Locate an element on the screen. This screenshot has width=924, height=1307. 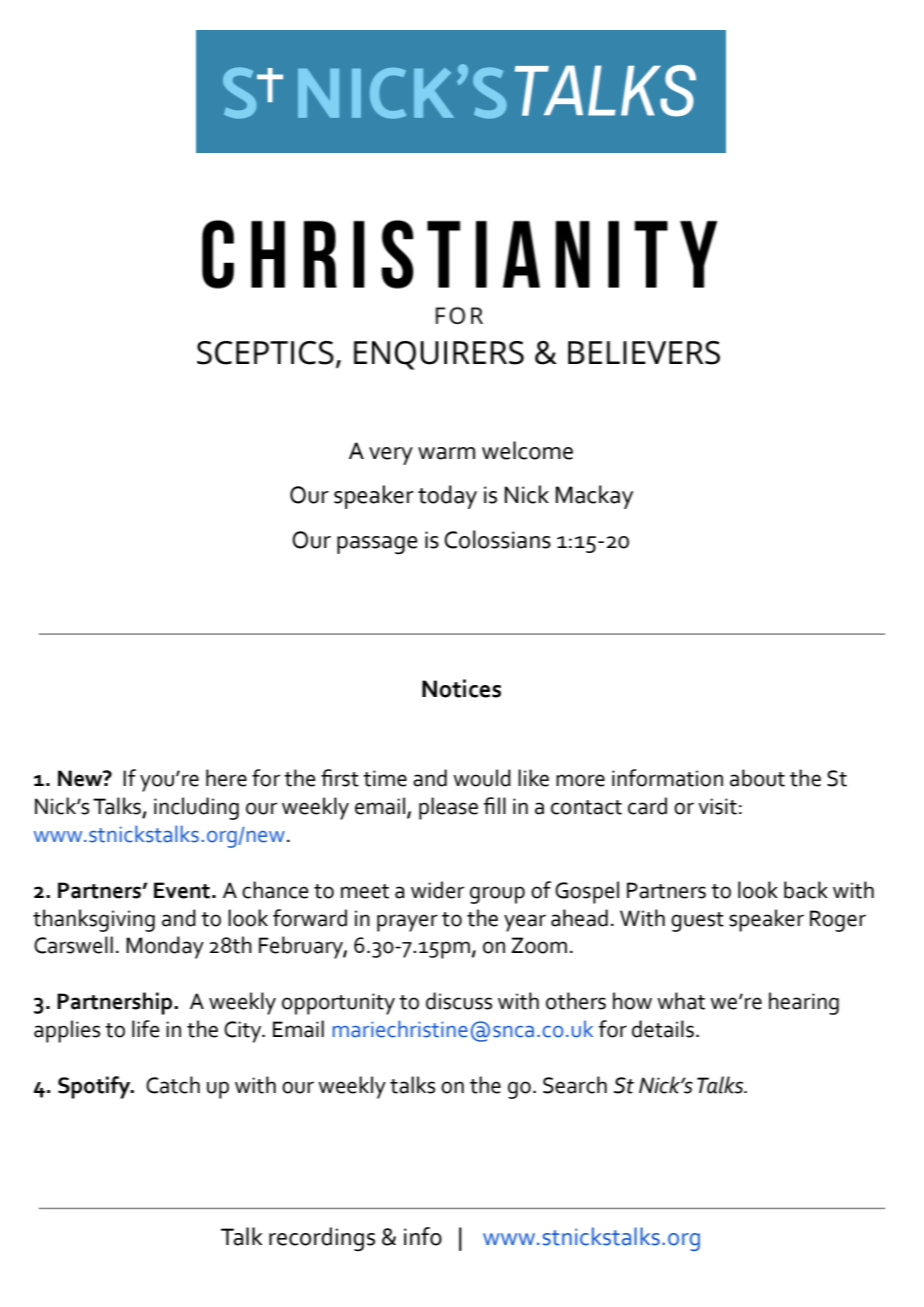
Search is located at coordinates (575, 1085).
